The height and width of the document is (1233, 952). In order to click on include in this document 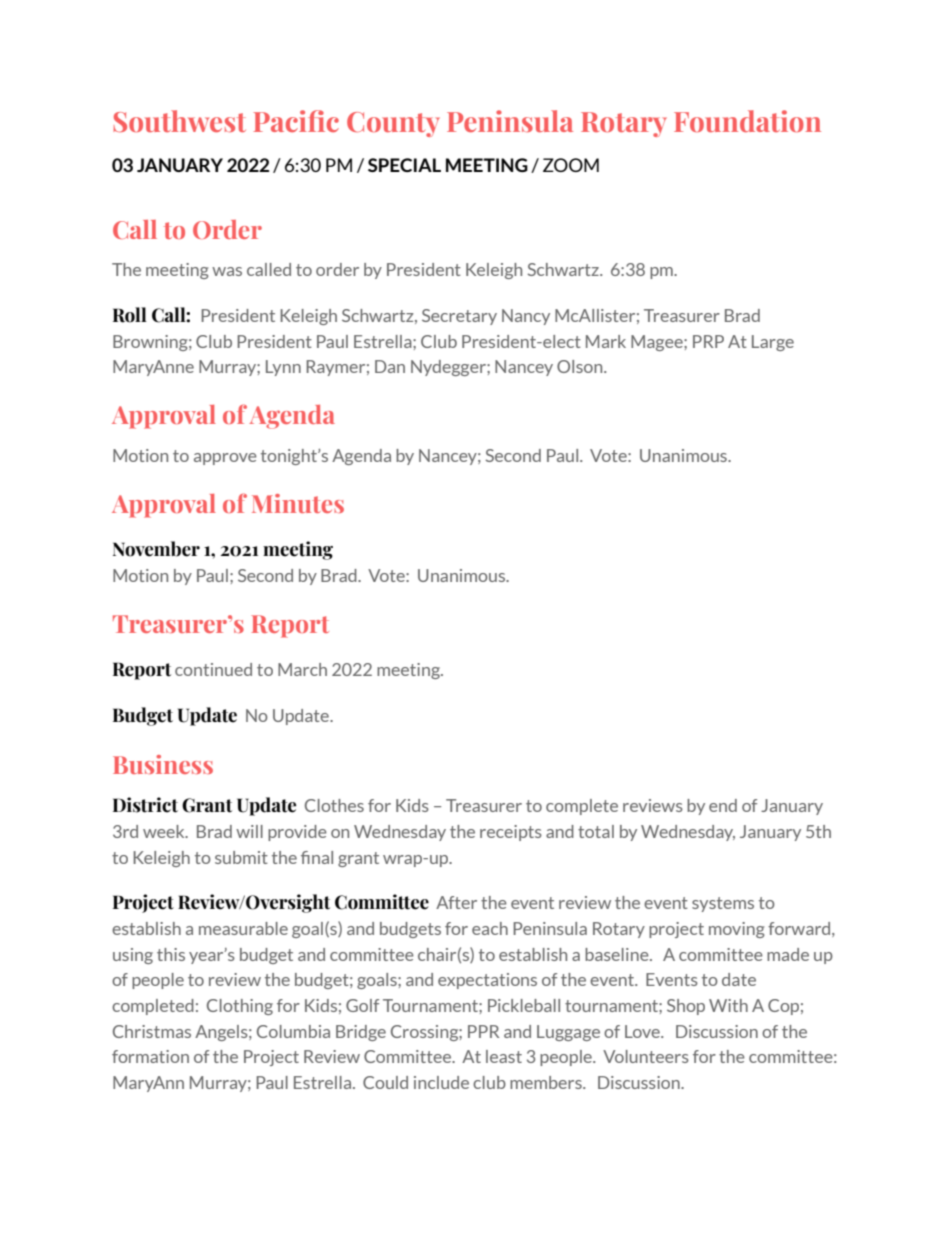, I will do `click(441, 1082)`.
